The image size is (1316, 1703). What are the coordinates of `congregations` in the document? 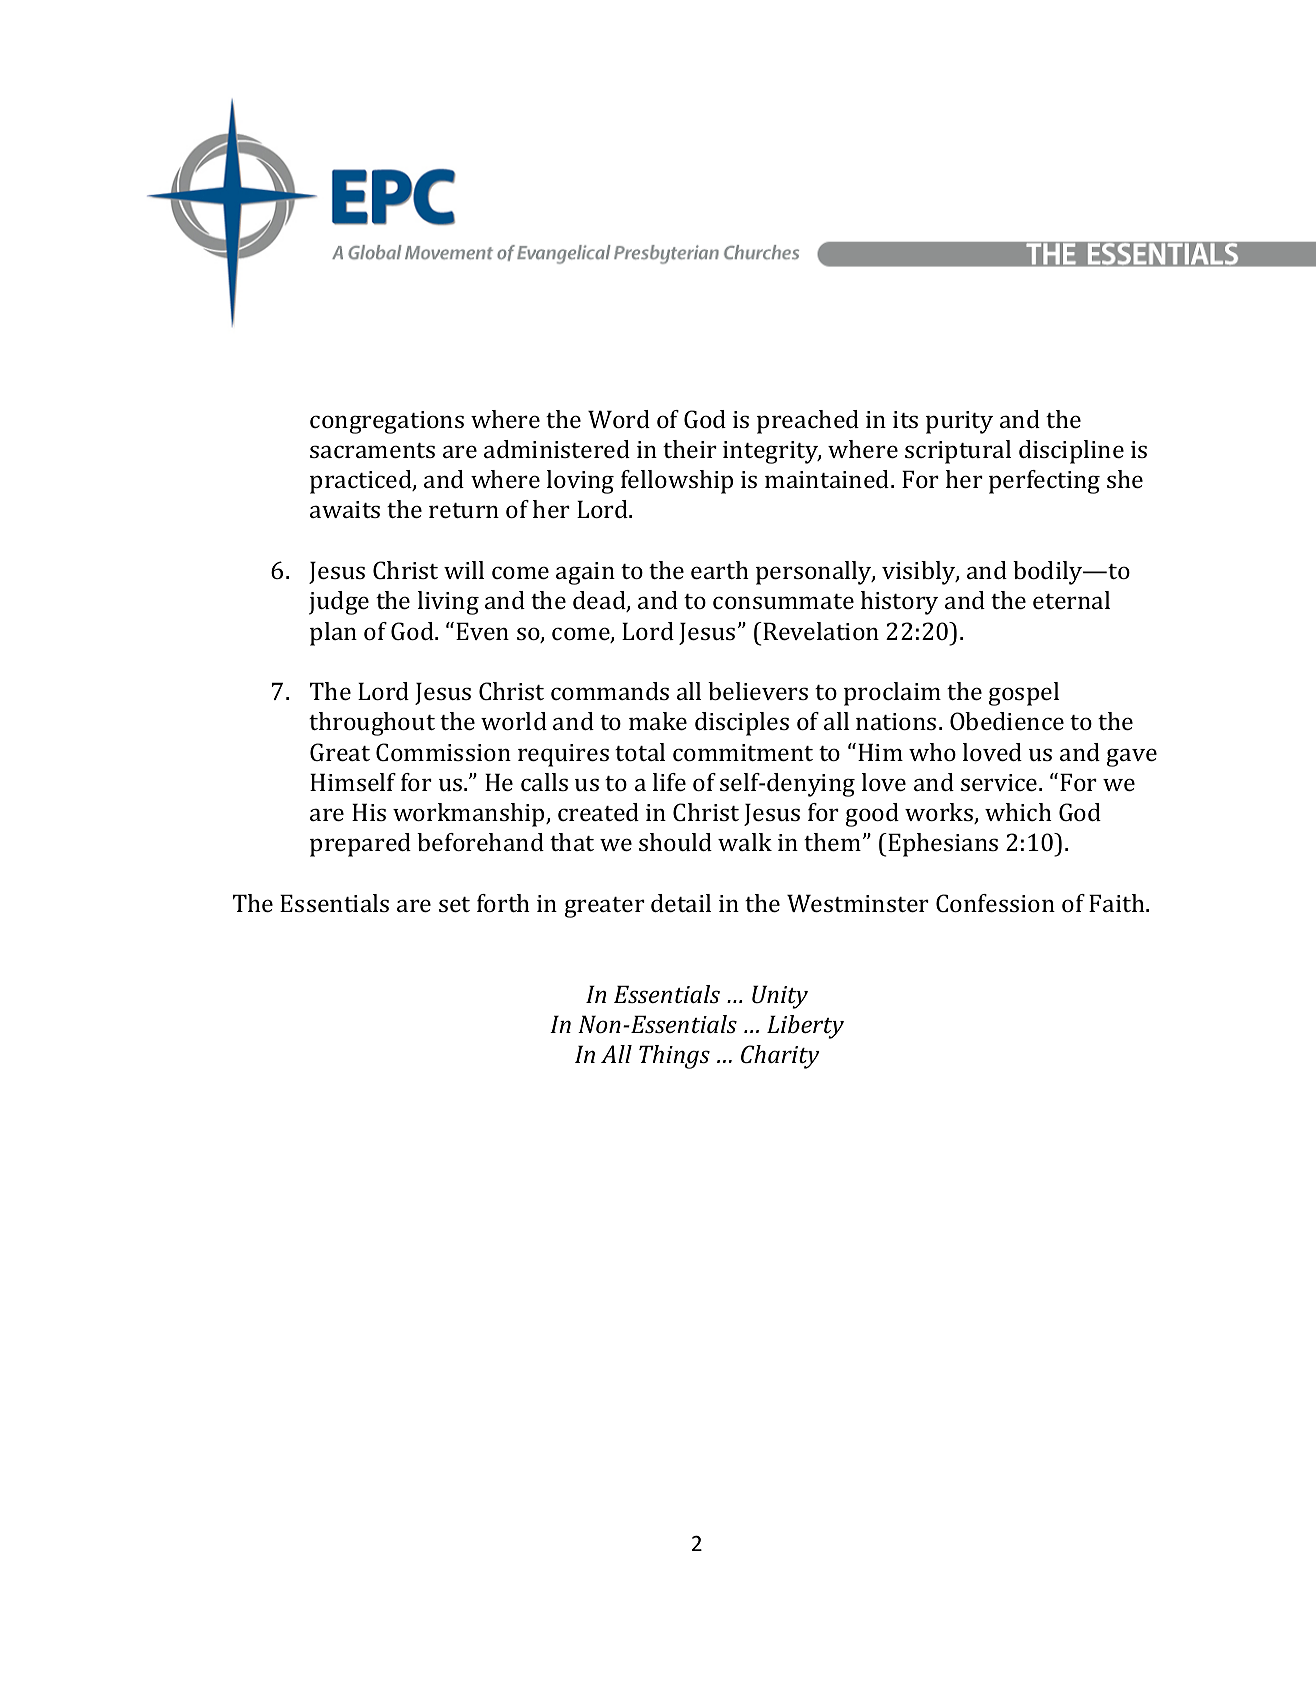 It's located at (387, 422).
